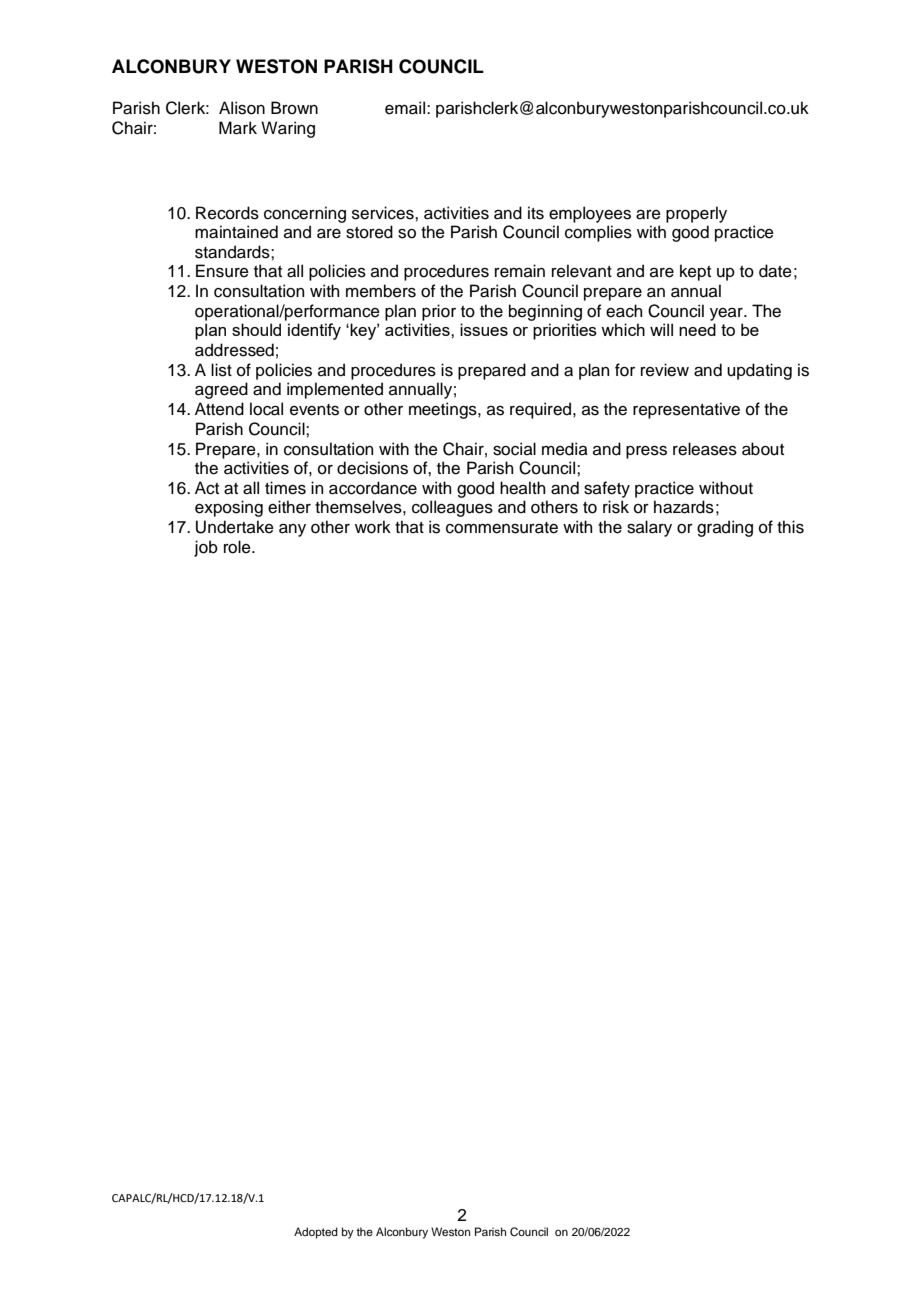 This image has width=924, height=1308. I want to click on health, so click(522, 488).
